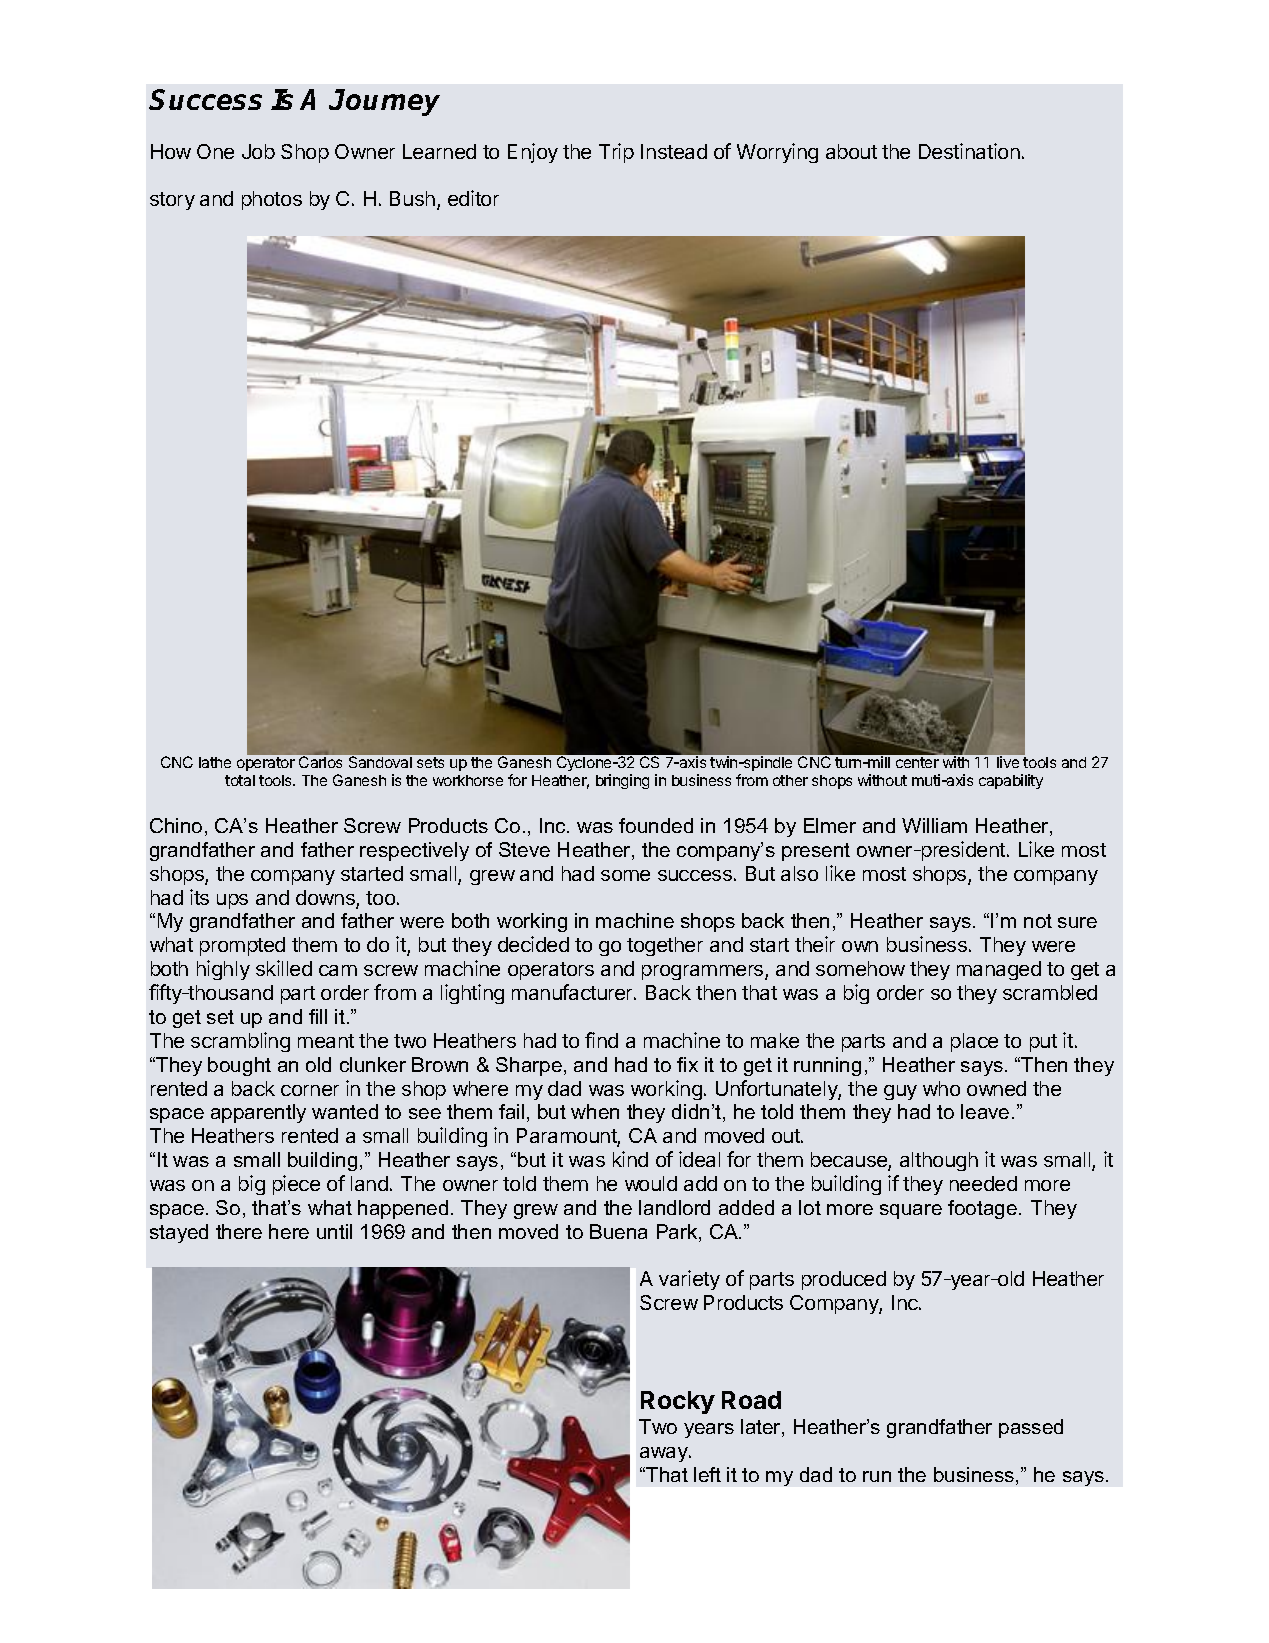 The height and width of the screenshot is (1643, 1269). Describe the element at coordinates (630, 1159) in the screenshot. I see `kind` at that location.
